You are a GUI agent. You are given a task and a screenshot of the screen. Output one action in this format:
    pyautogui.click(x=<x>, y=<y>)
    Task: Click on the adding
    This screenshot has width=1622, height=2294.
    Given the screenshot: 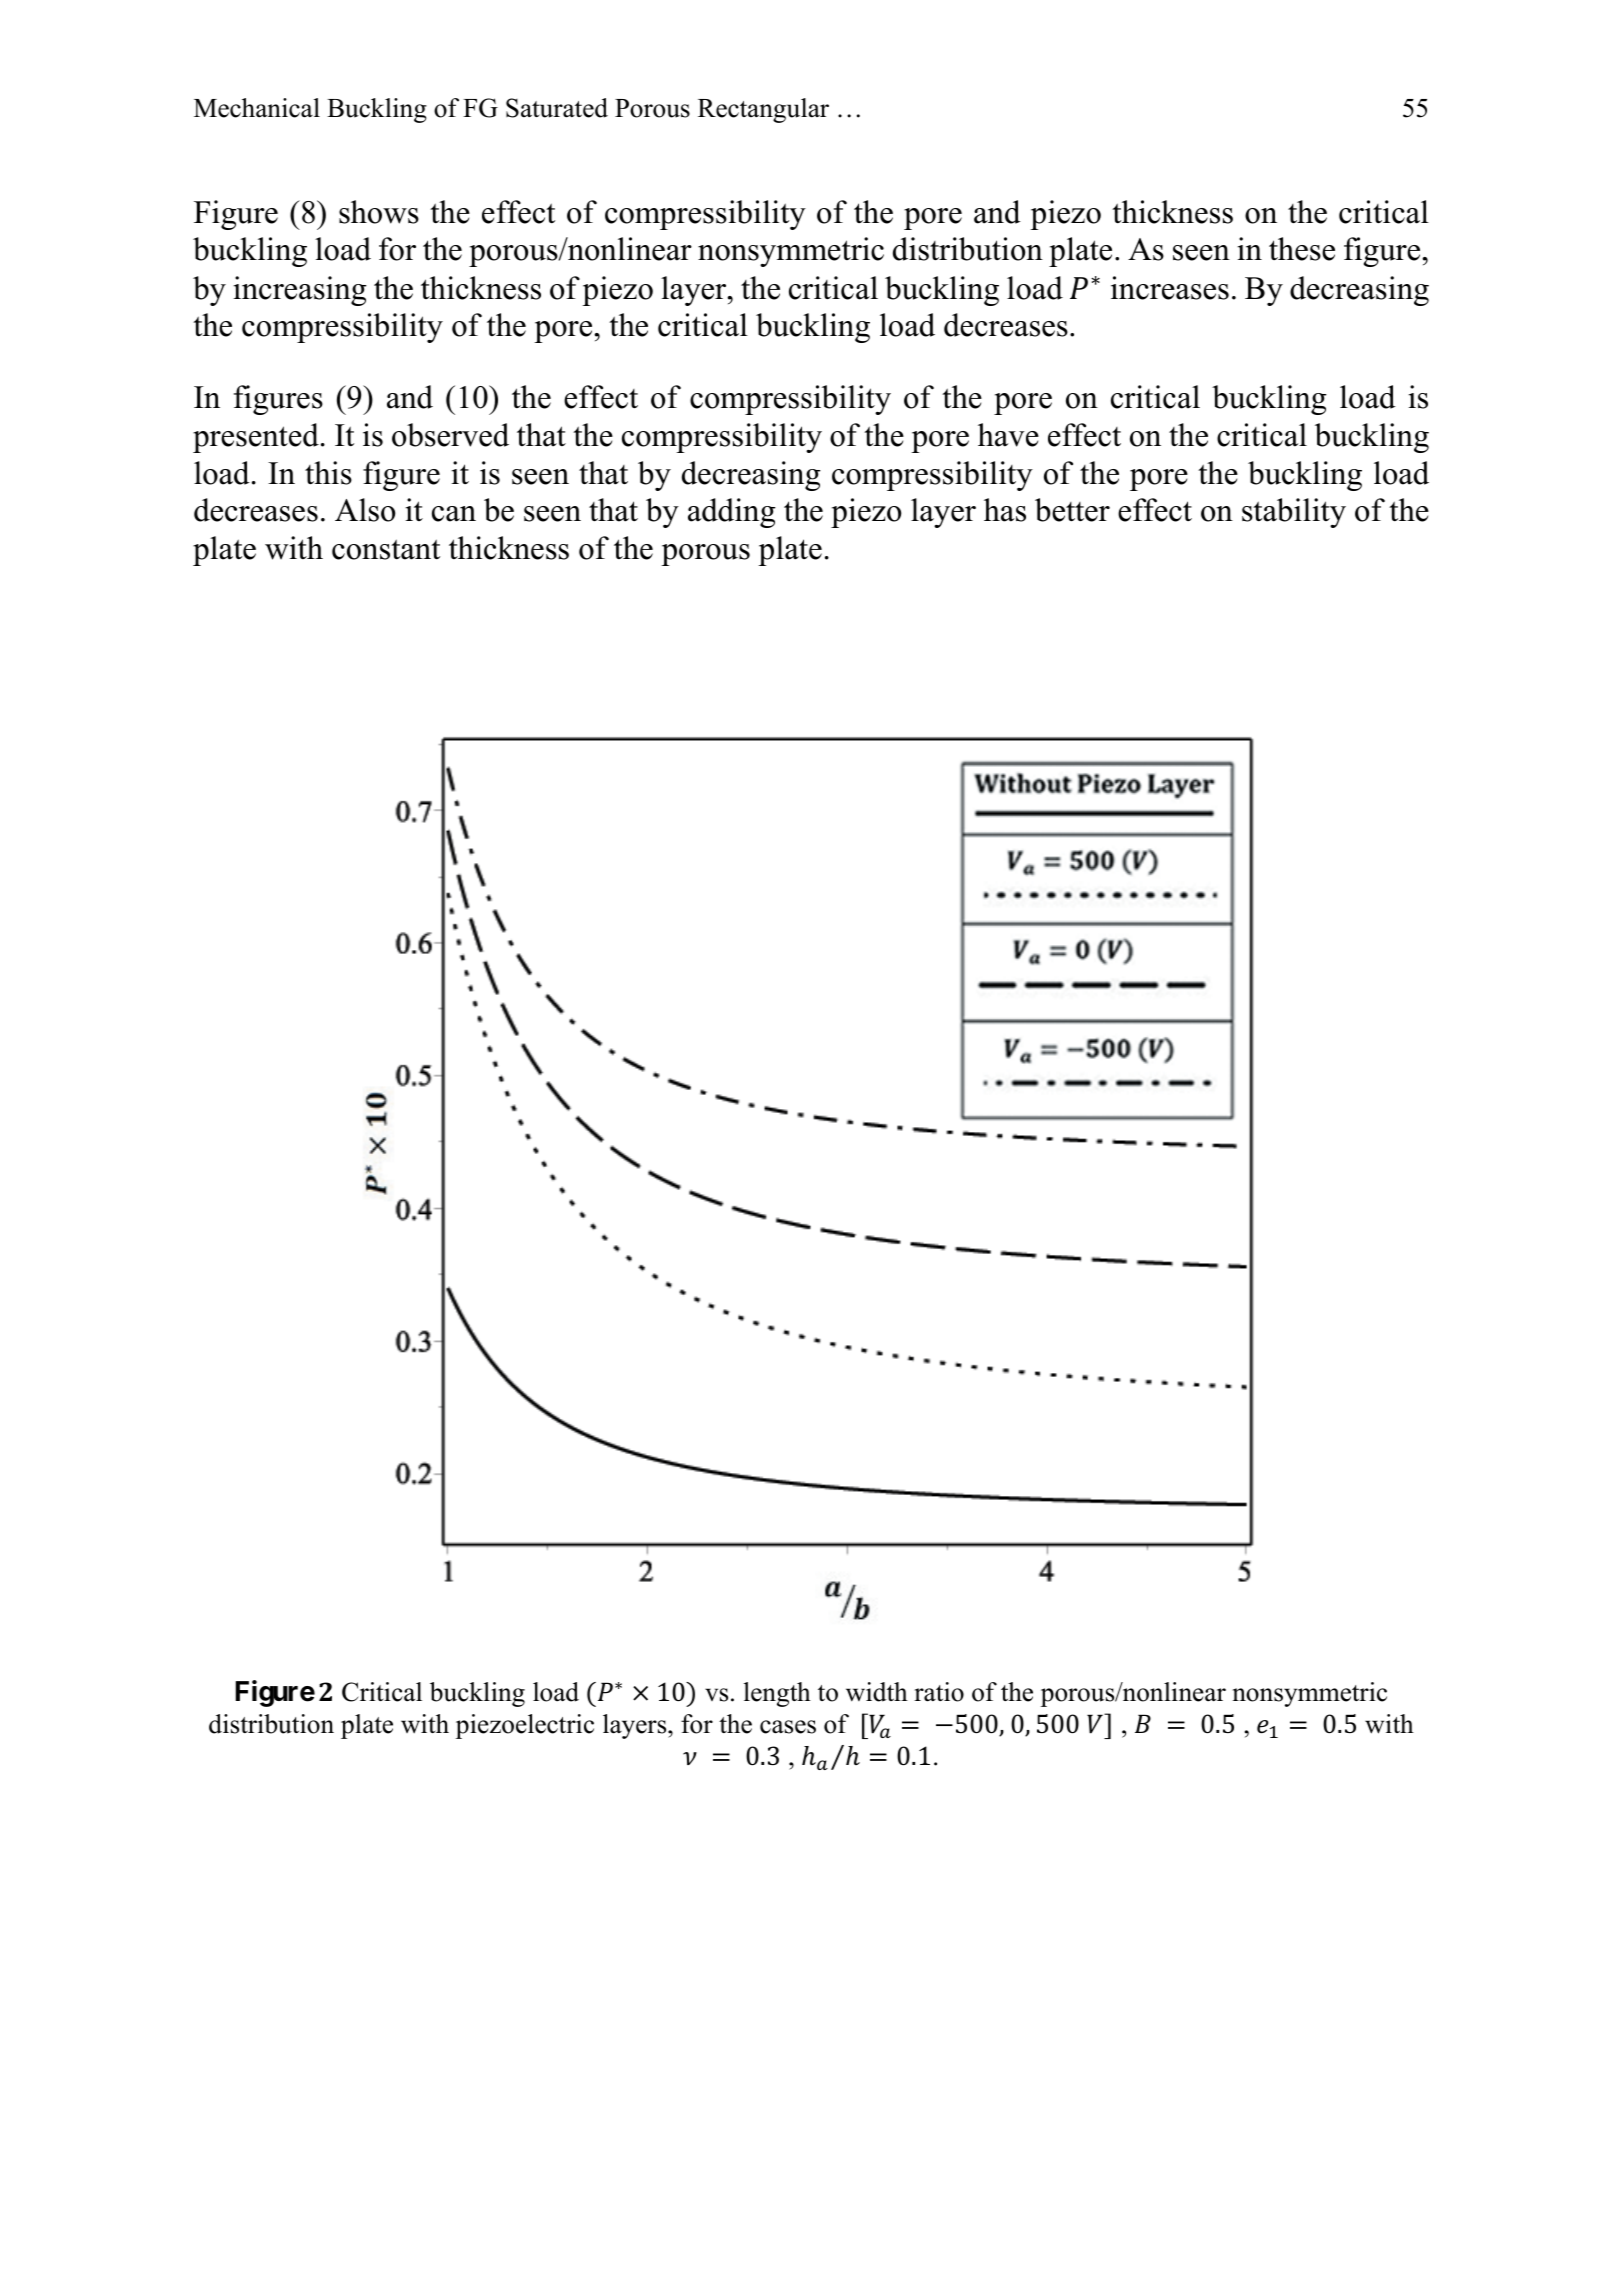 What is the action you would take?
    pyautogui.click(x=732, y=513)
